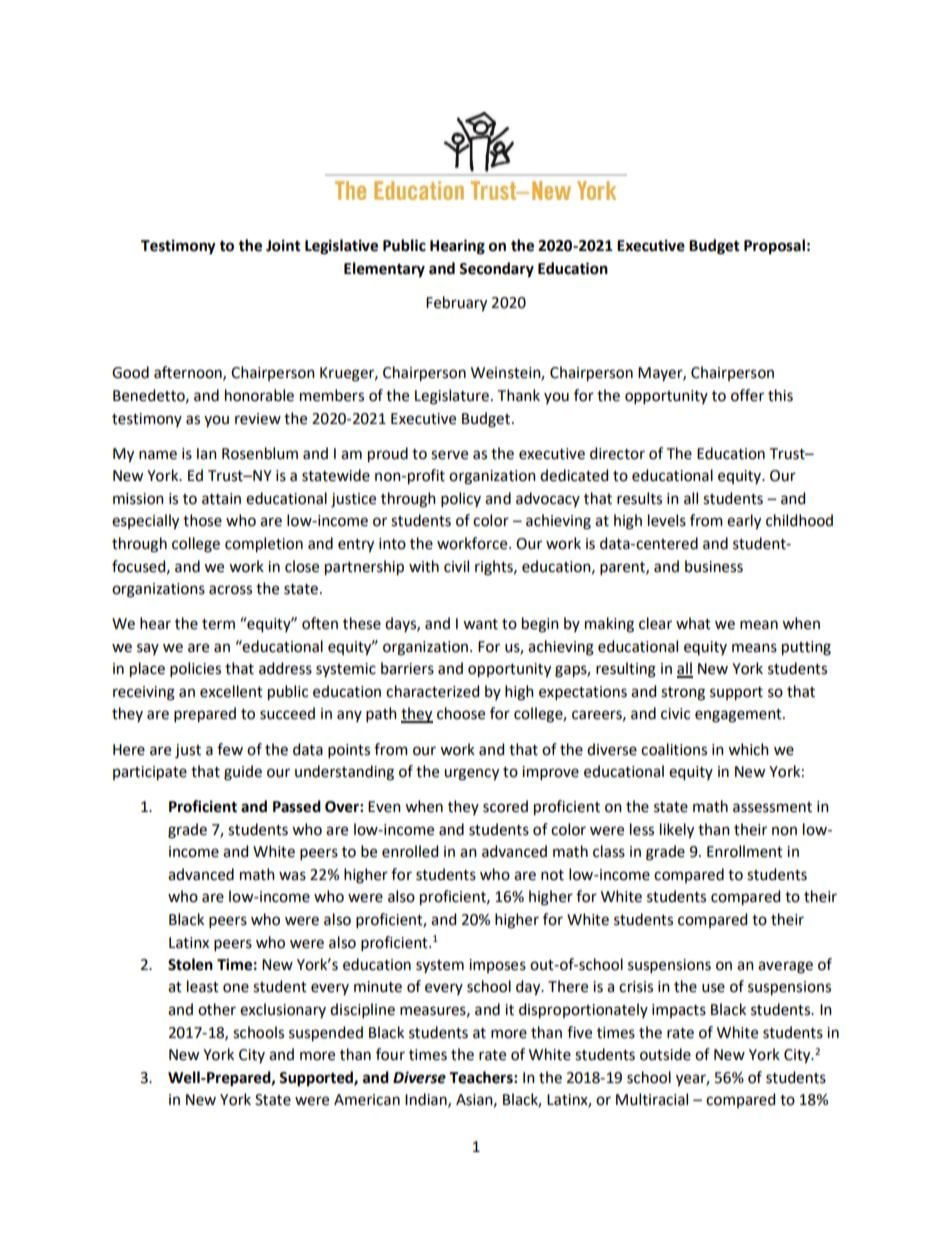 The height and width of the image is (1233, 952). Describe the element at coordinates (217, 1009) in the image. I see `other` at that location.
